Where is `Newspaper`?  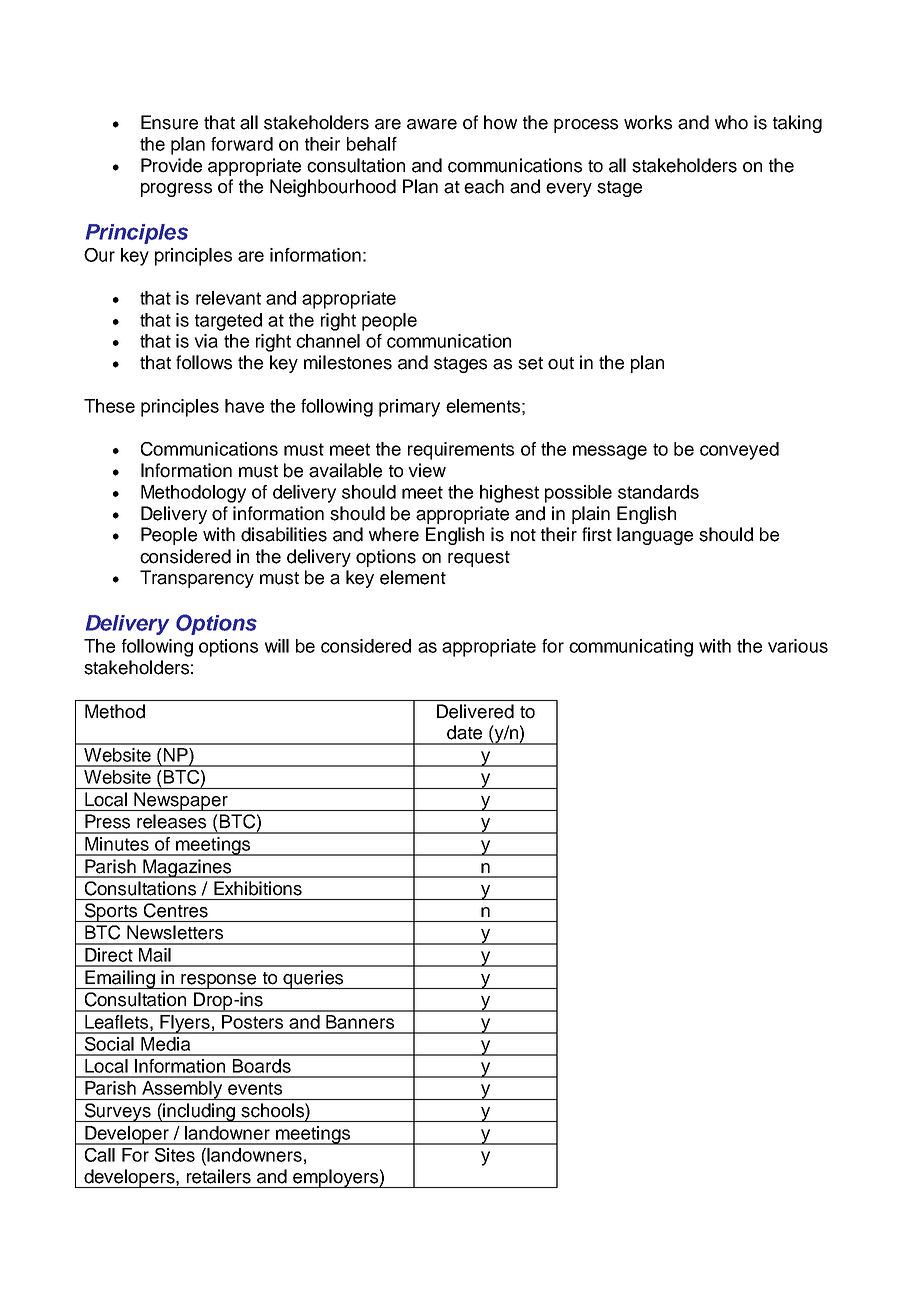 Newspaper is located at coordinates (181, 801).
